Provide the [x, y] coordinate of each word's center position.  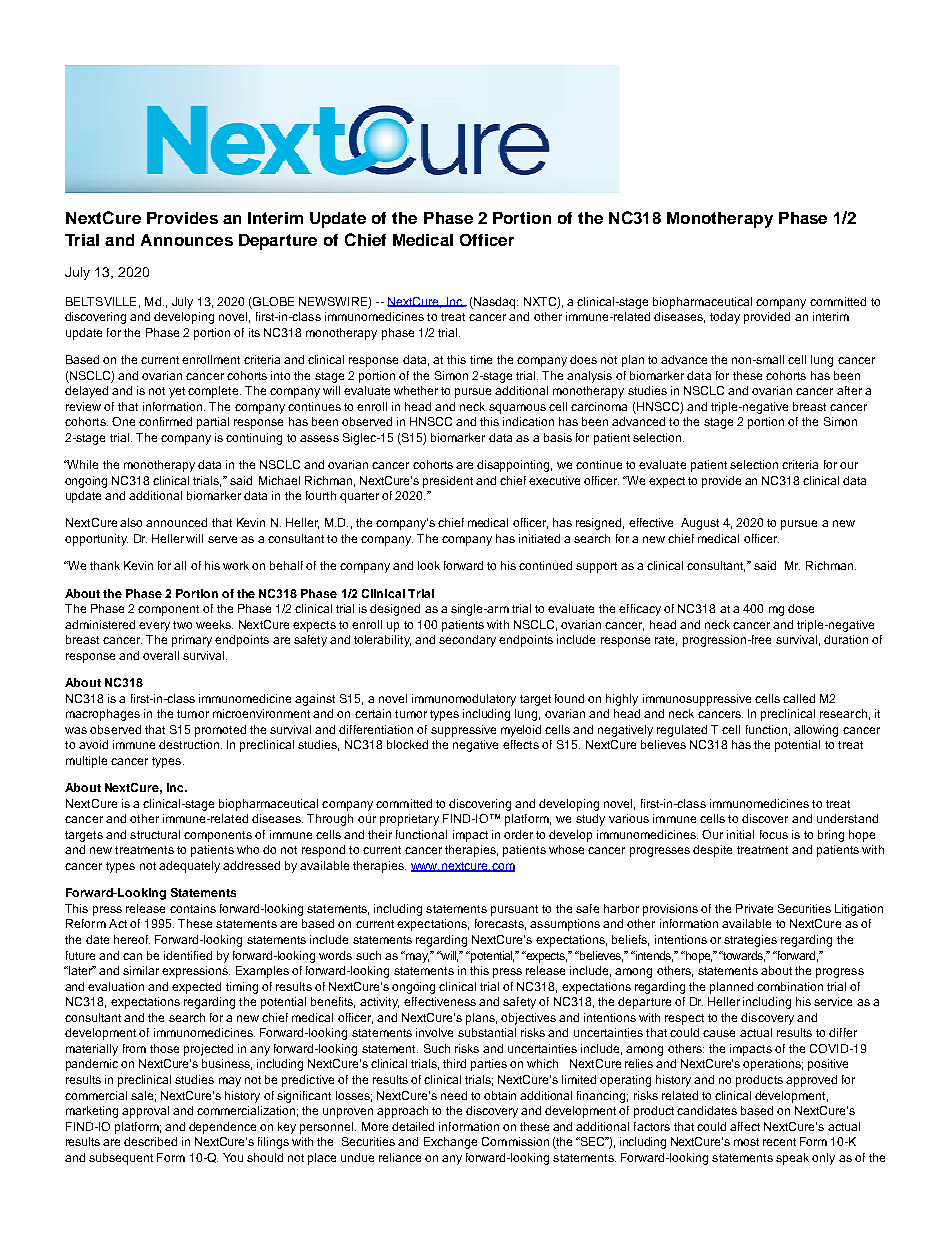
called [799, 698]
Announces [187, 240]
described [150, 1141]
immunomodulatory [464, 700]
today [725, 318]
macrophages [103, 715]
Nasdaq [495, 303]
